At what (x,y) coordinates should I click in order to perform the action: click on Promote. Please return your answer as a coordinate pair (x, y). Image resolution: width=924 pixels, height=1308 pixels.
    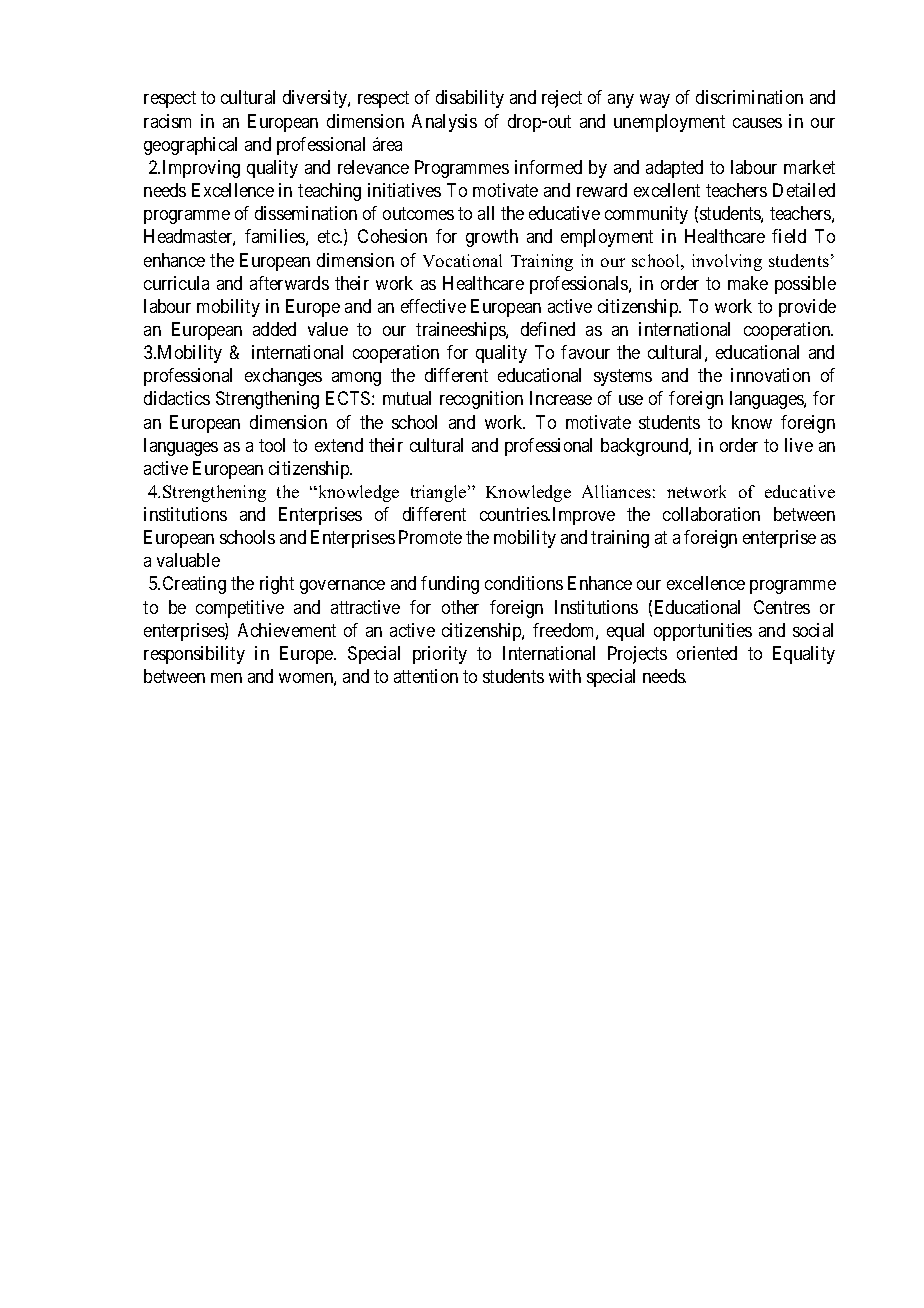
    Looking at the image, I should click on (430, 537).
